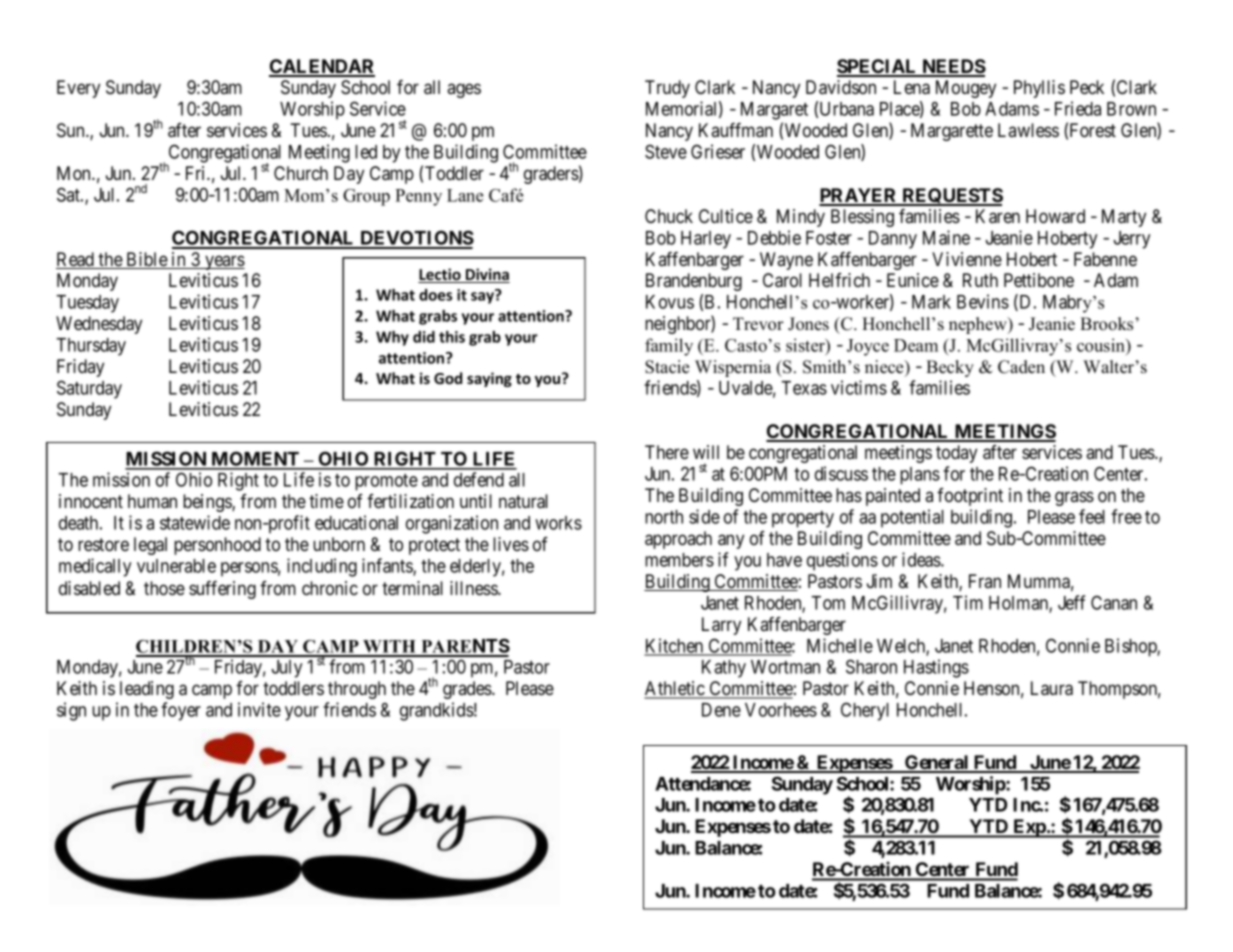 The height and width of the page is (952, 1233). Describe the element at coordinates (931, 302) in the page. I see `Mark` at that location.
